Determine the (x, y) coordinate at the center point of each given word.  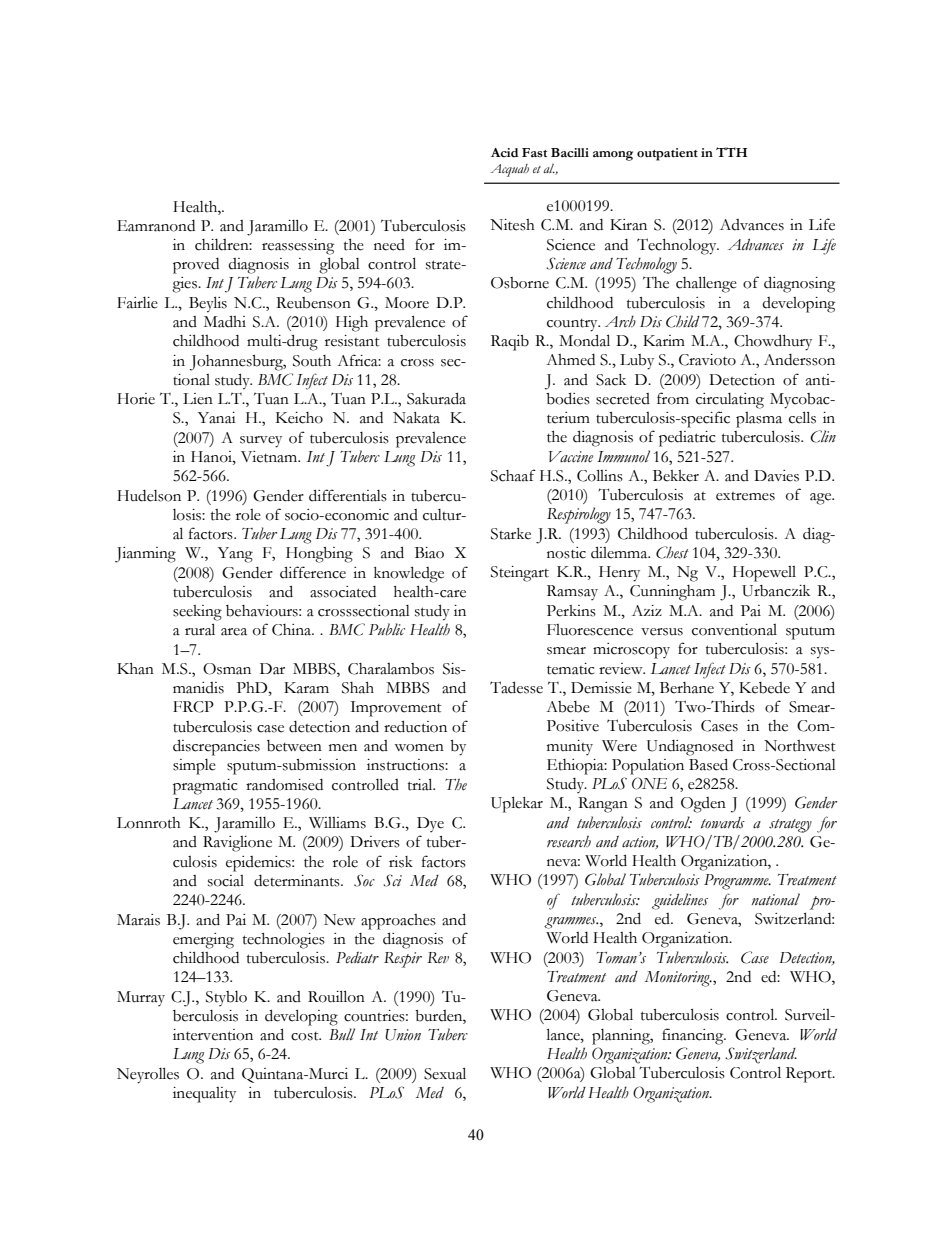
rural (200, 629)
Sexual (445, 1073)
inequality (204, 1095)
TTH (731, 152)
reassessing (298, 247)
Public (387, 629)
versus (662, 632)
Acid (504, 152)
